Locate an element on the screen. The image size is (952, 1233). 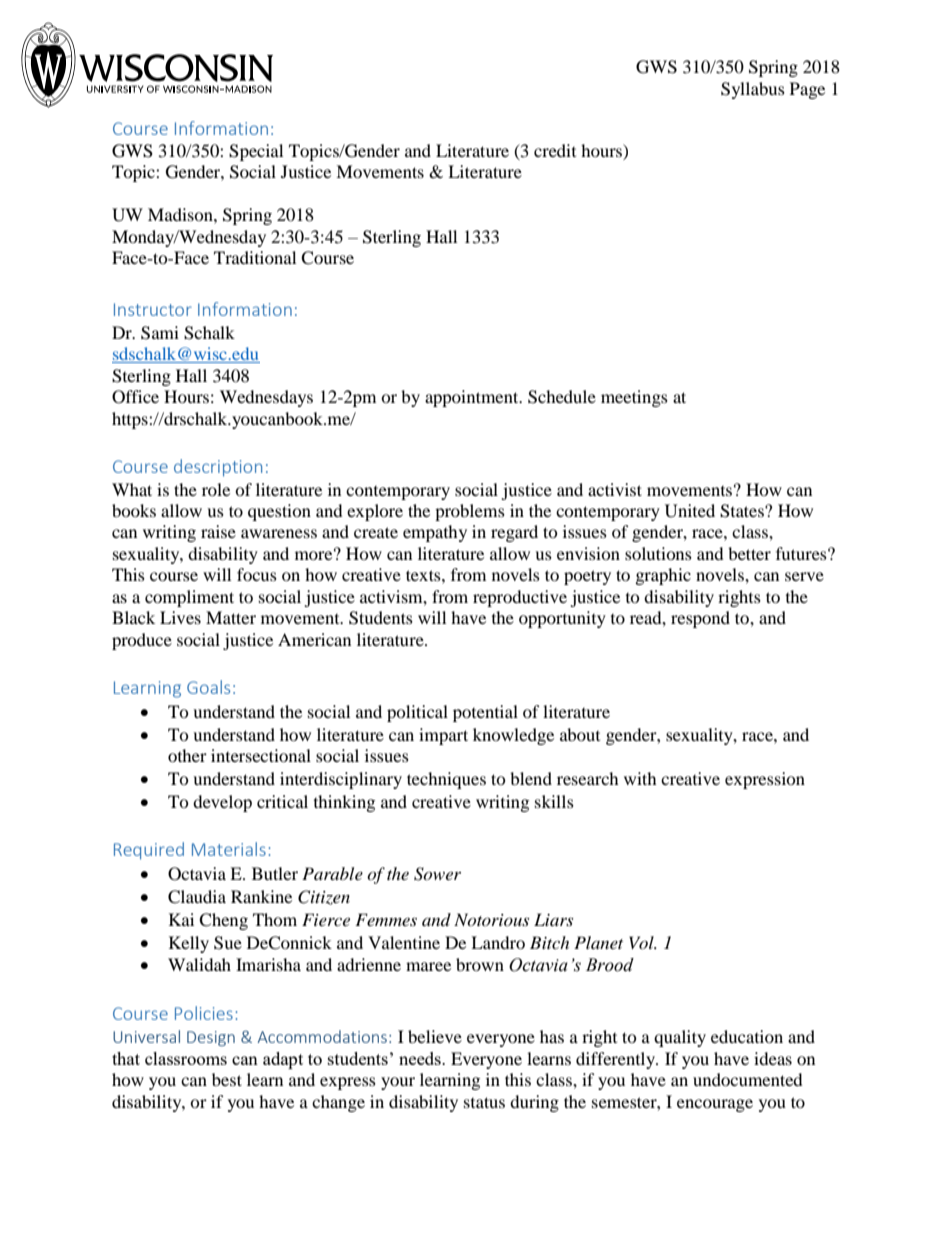
impart is located at coordinates (443, 736).
